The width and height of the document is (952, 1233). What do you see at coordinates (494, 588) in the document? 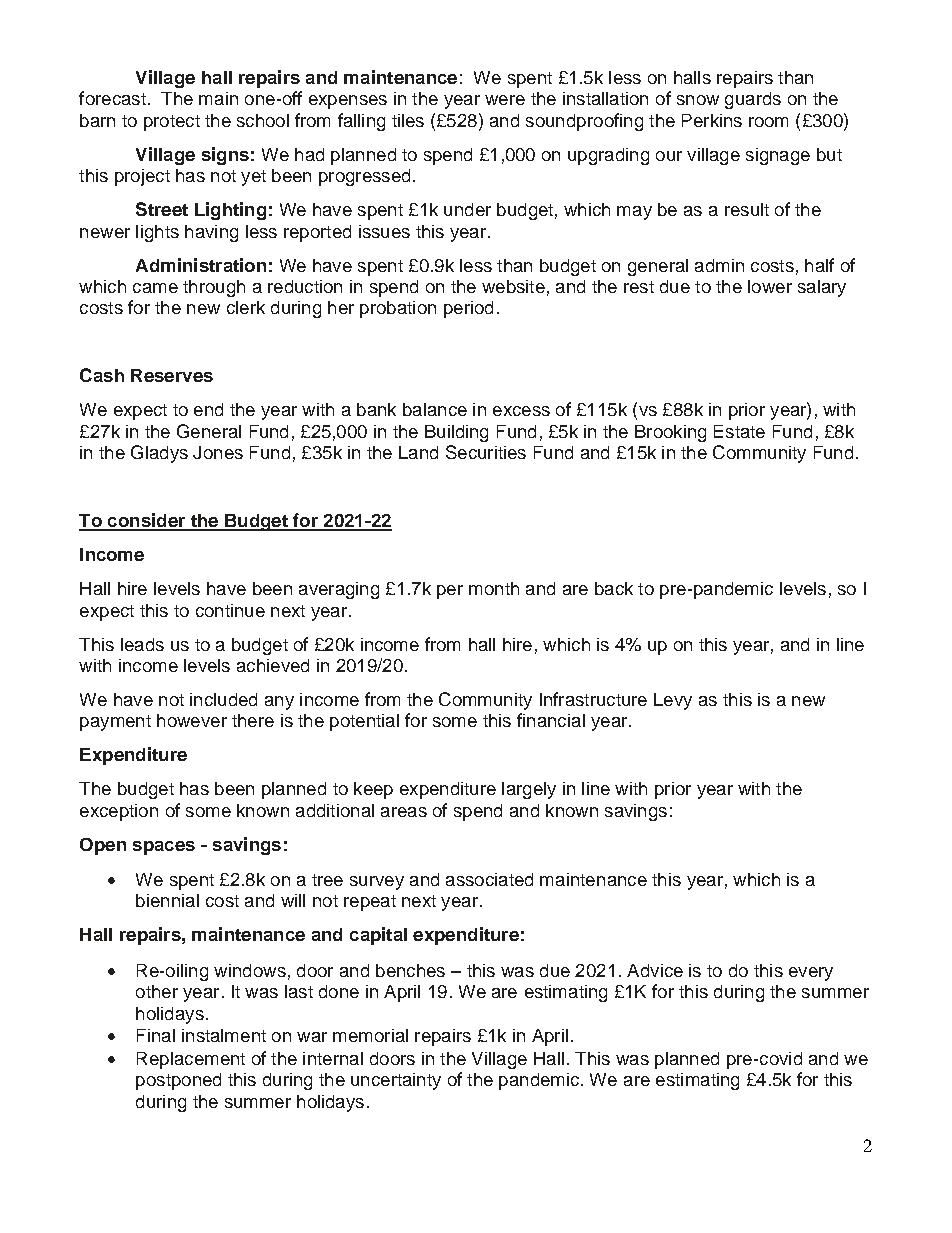
I see `month` at bounding box center [494, 588].
